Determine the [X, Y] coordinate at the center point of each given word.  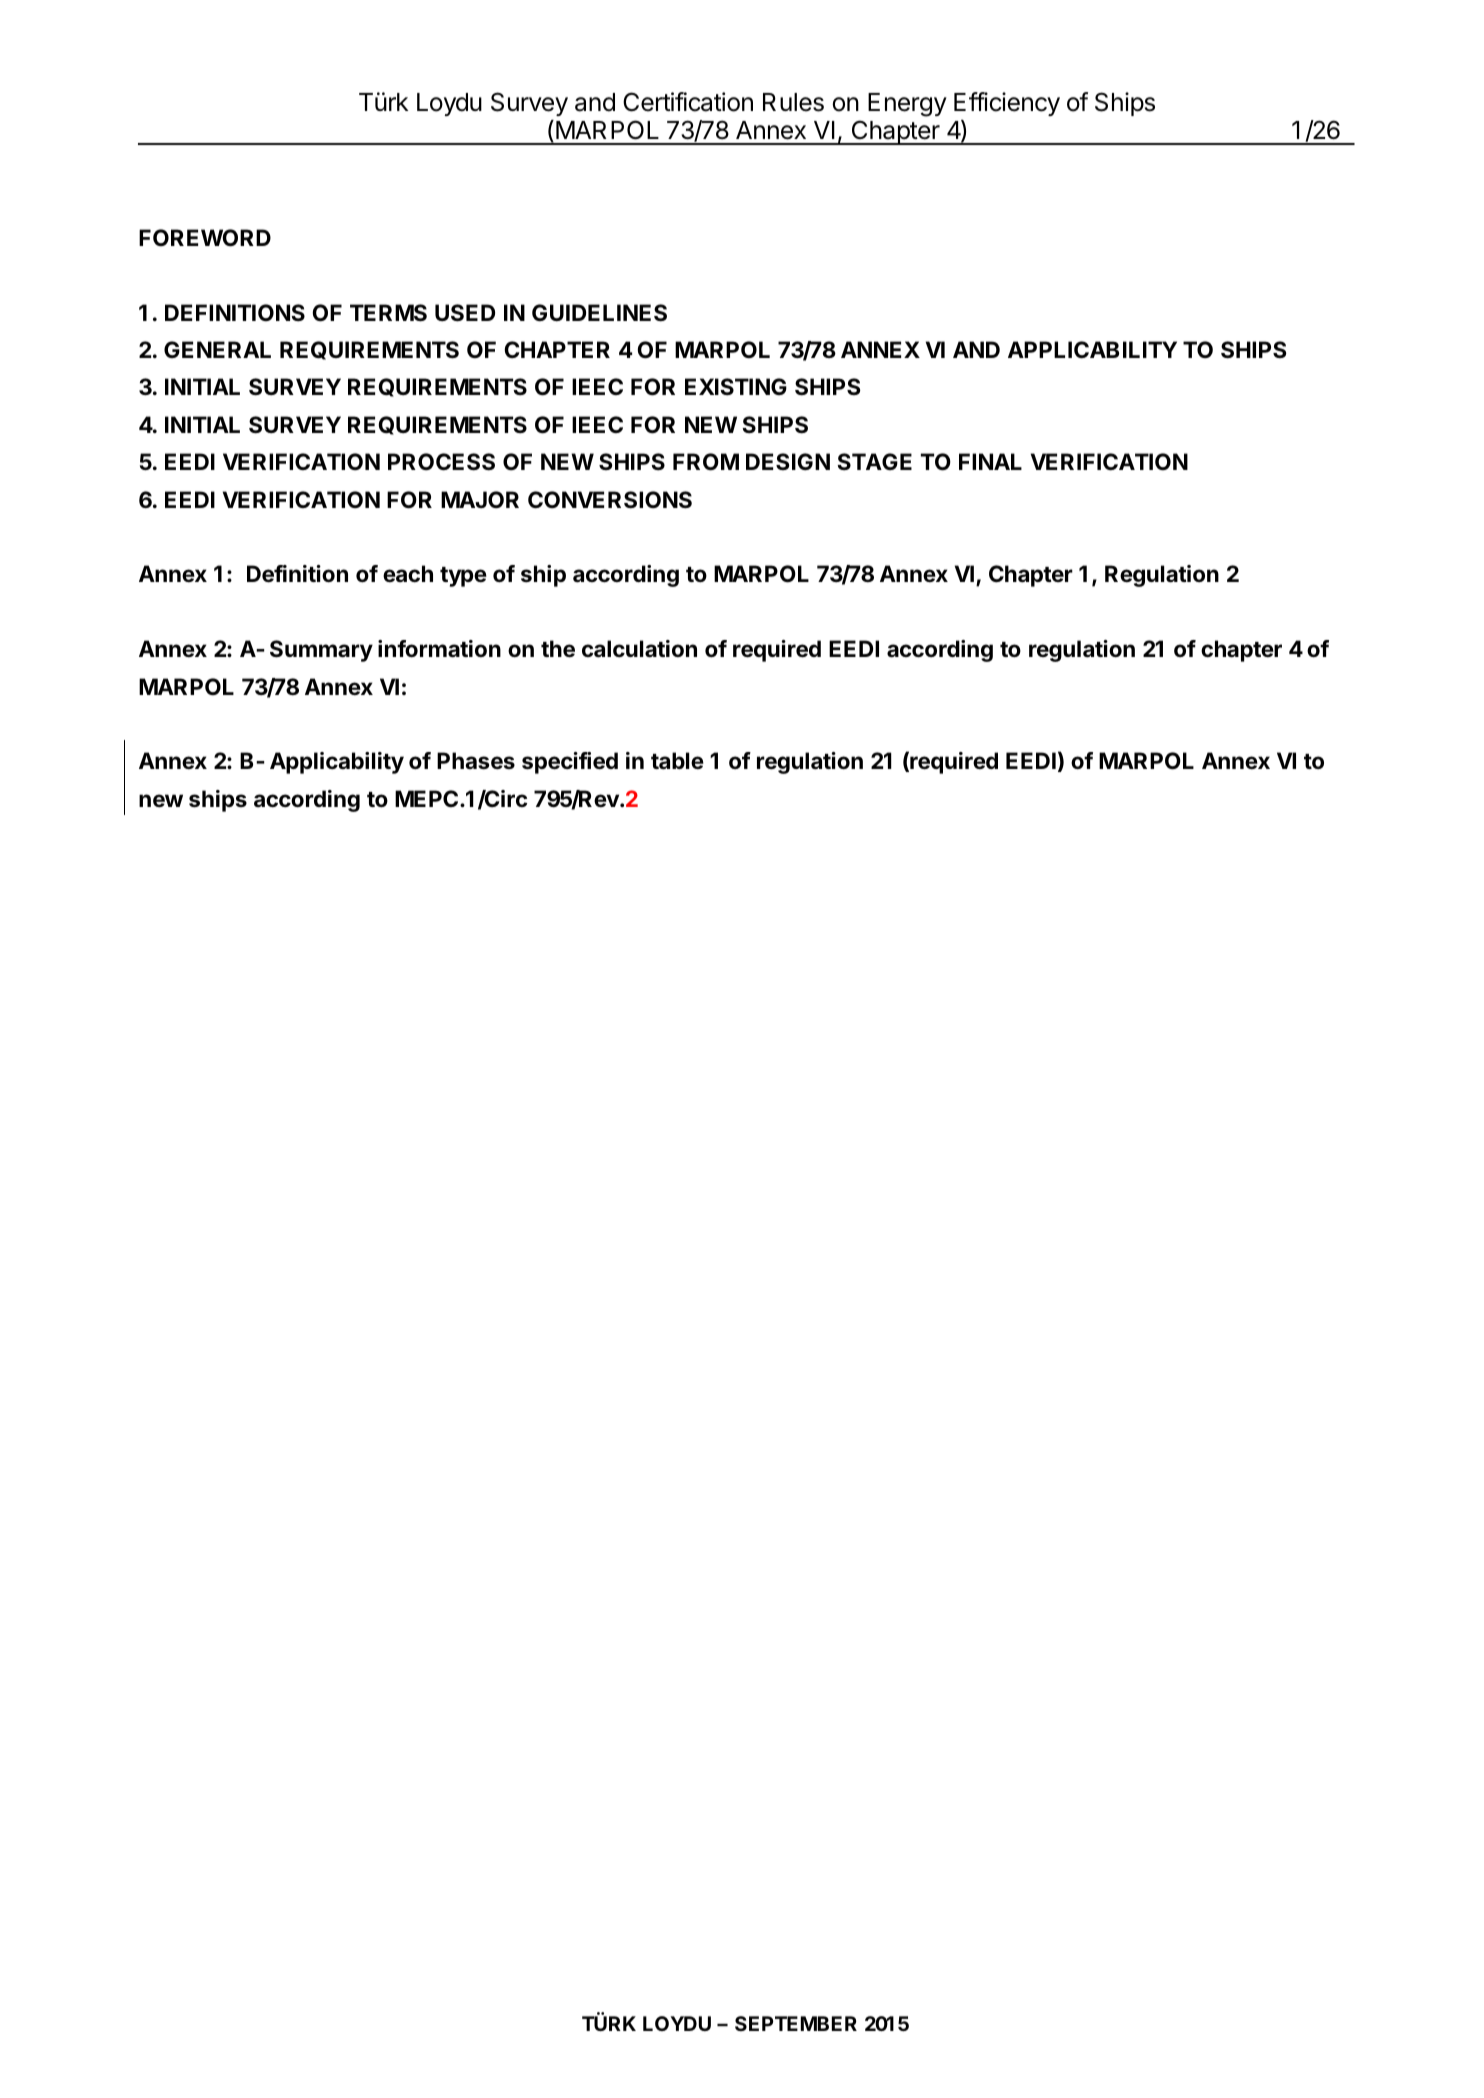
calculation [639, 649]
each [408, 573]
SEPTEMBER [796, 2023]
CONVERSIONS [610, 500]
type [463, 577]
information [439, 649]
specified [570, 763]
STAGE [874, 462]
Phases [476, 761]
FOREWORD [205, 238]
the [558, 649]
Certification [688, 102]
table [677, 761]
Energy [907, 105]
